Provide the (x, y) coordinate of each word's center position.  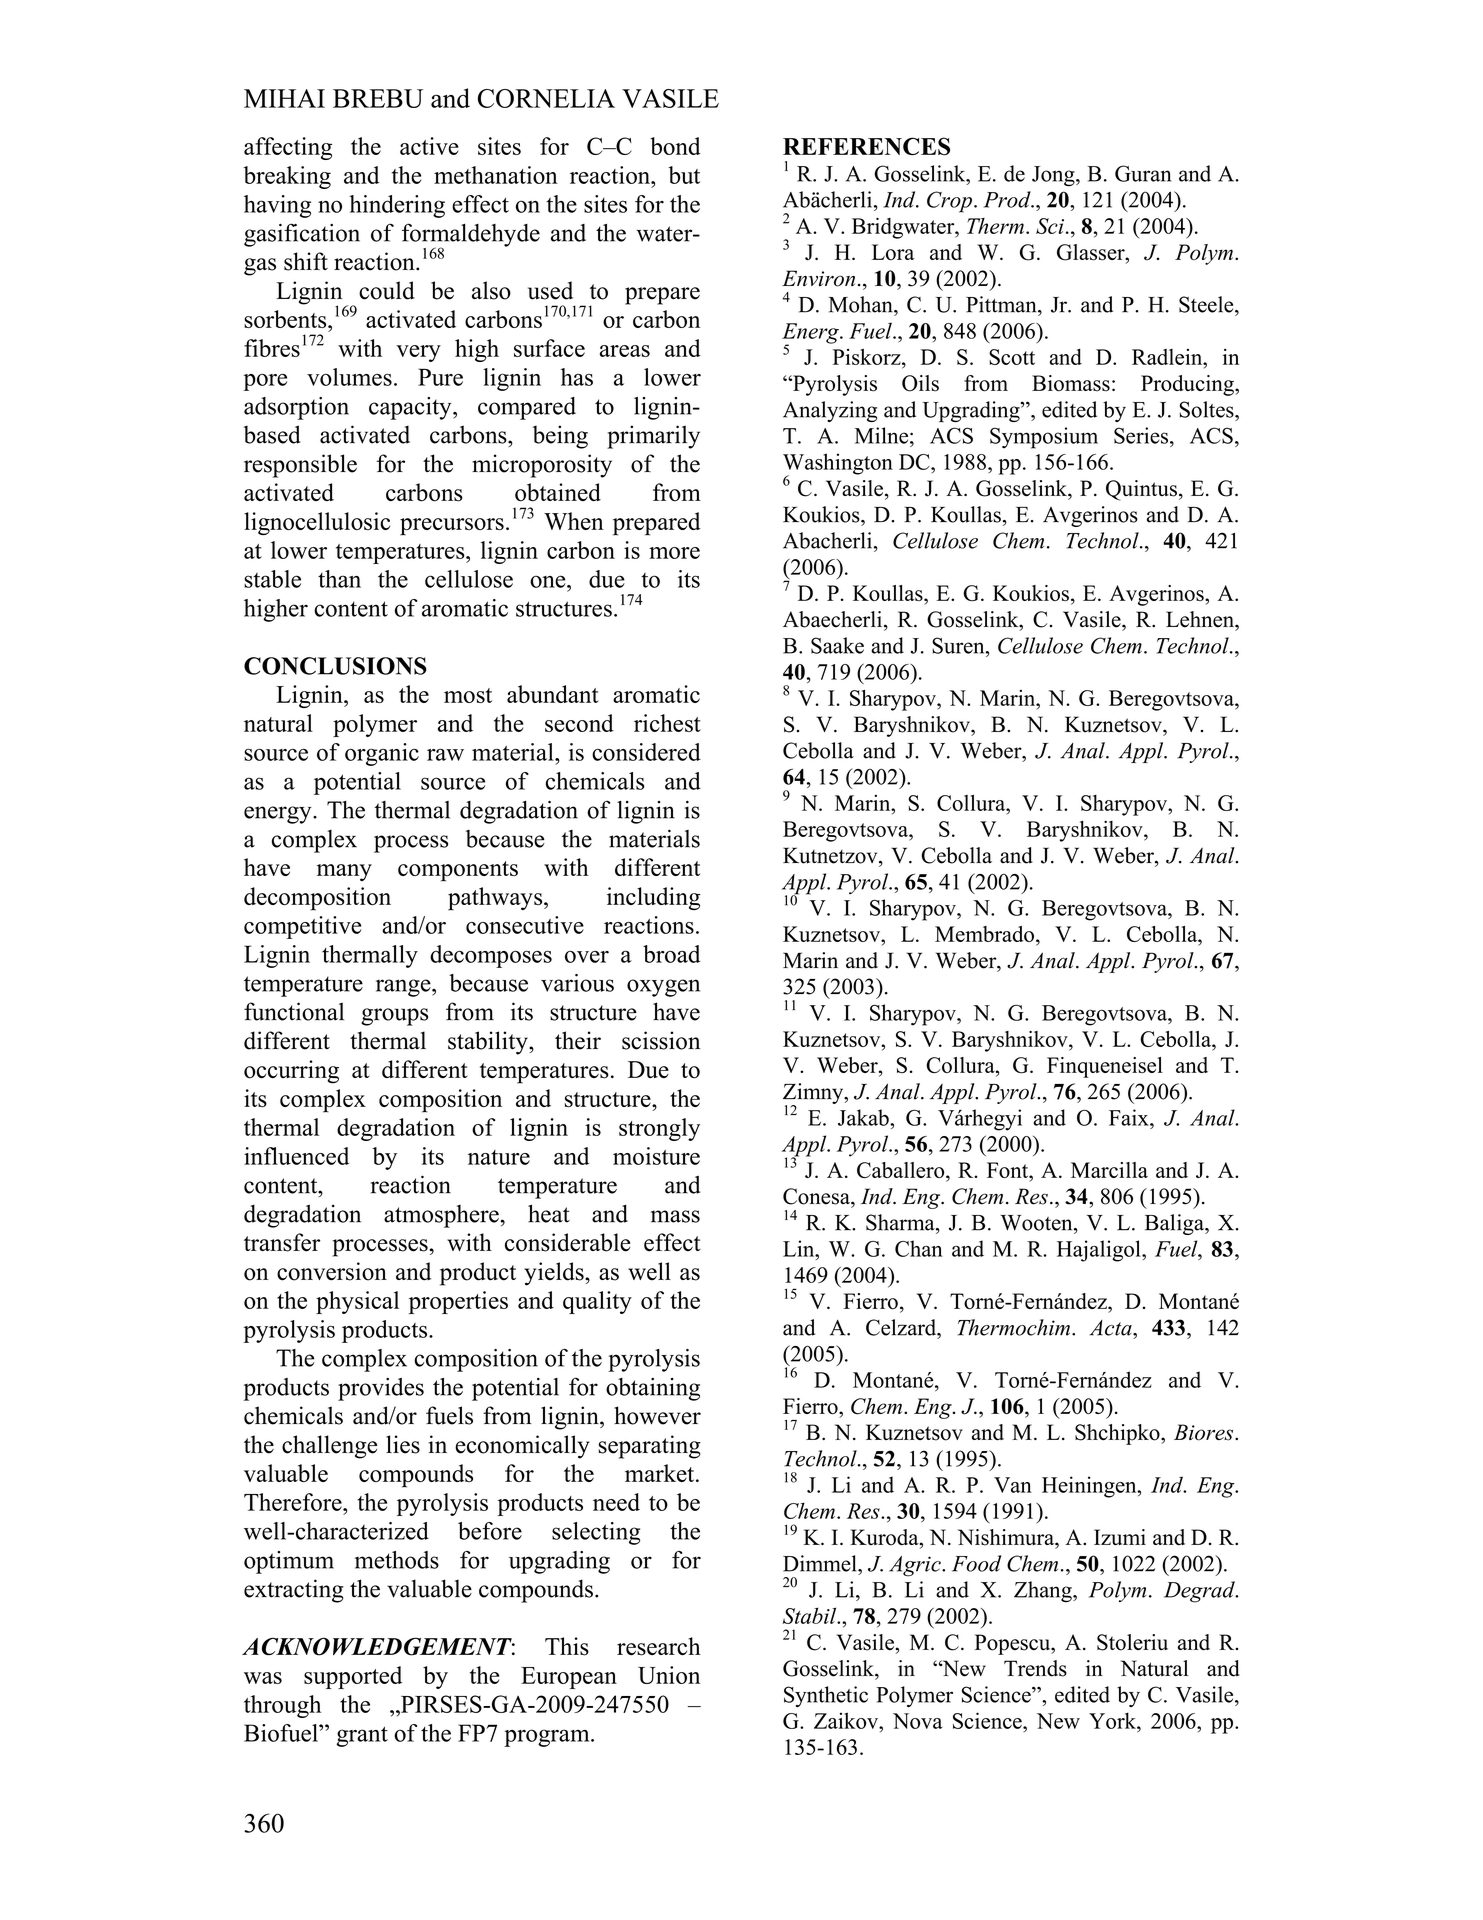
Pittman (1002, 304)
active (429, 146)
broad (672, 954)
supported (353, 1677)
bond (675, 146)
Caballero (902, 1171)
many (344, 872)
